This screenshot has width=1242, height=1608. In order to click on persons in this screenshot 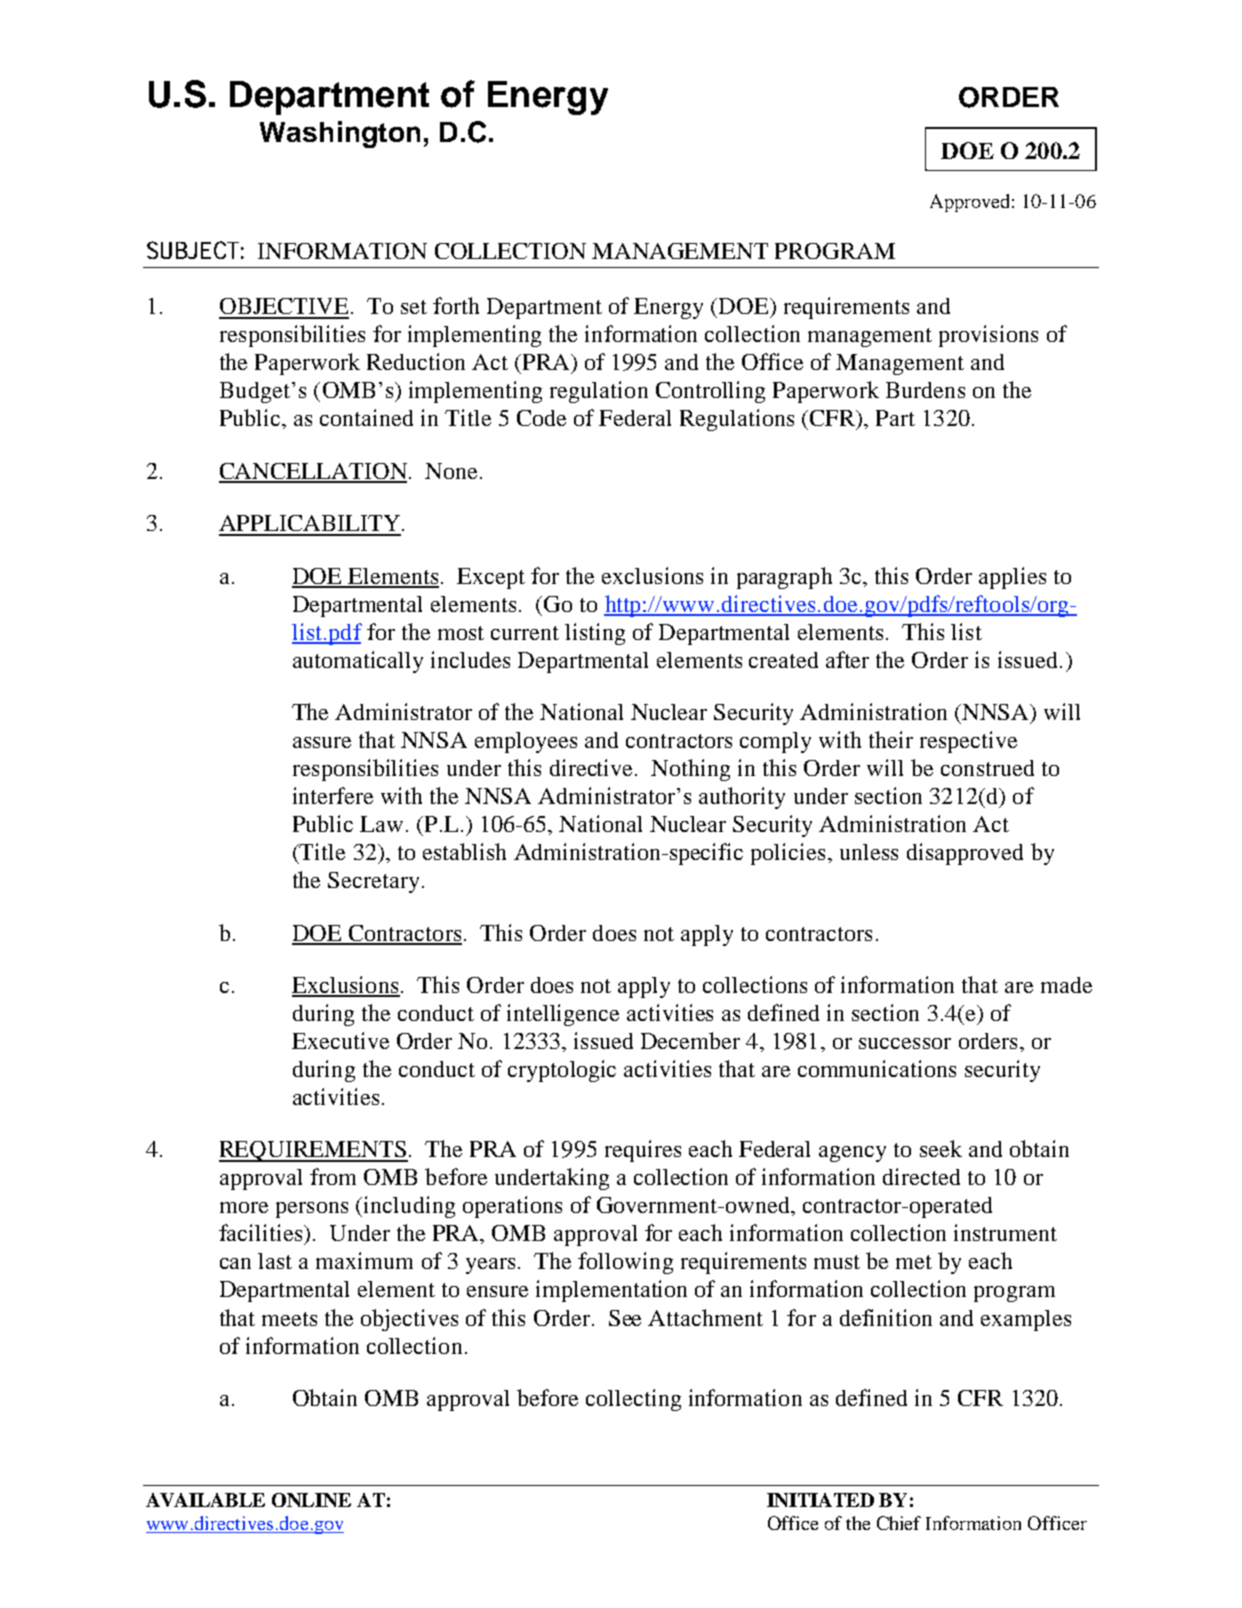, I will do `click(312, 1210)`.
